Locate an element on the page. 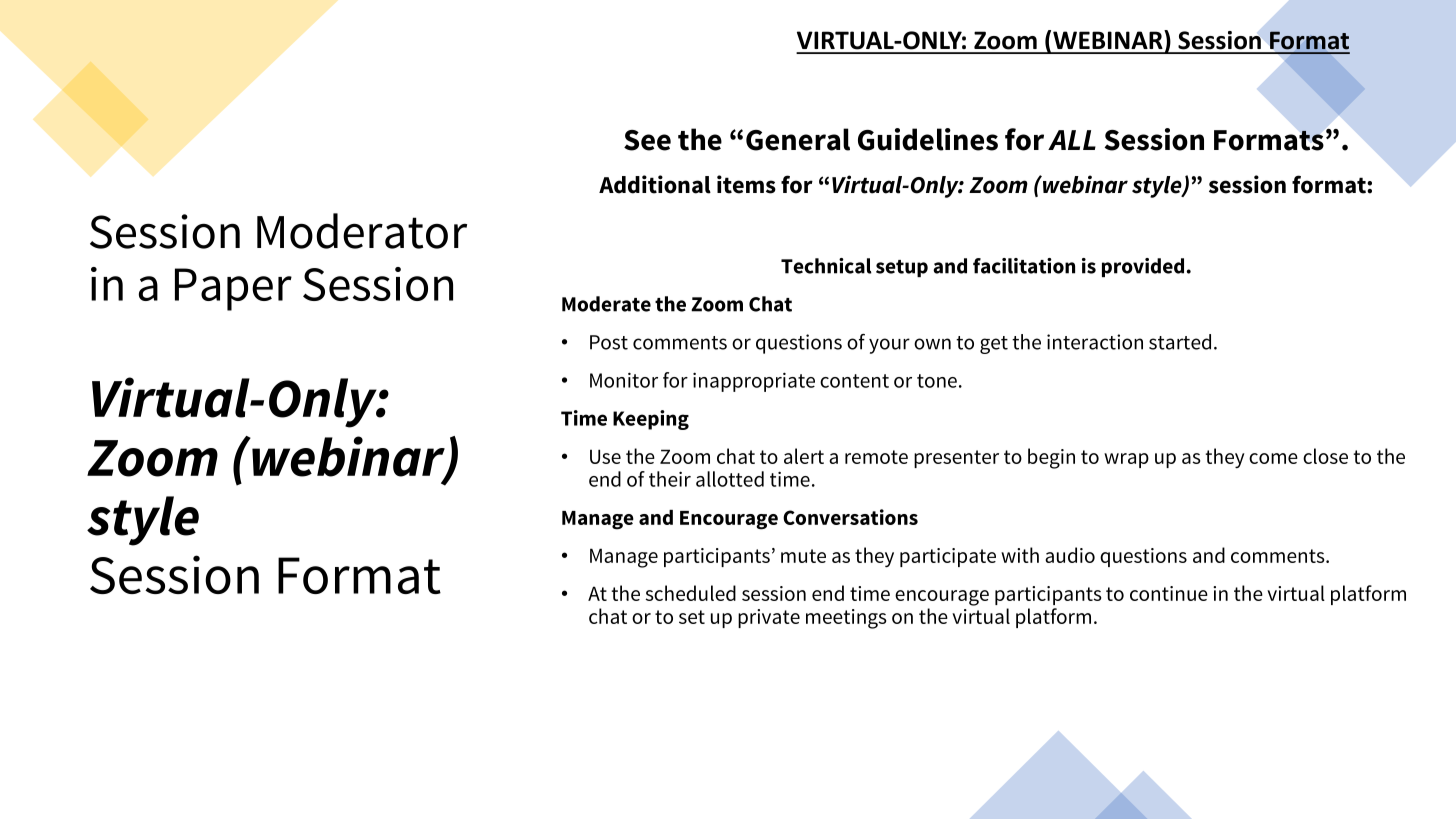 The width and height of the image is (1456, 819). Conversations is located at coordinates (850, 517).
